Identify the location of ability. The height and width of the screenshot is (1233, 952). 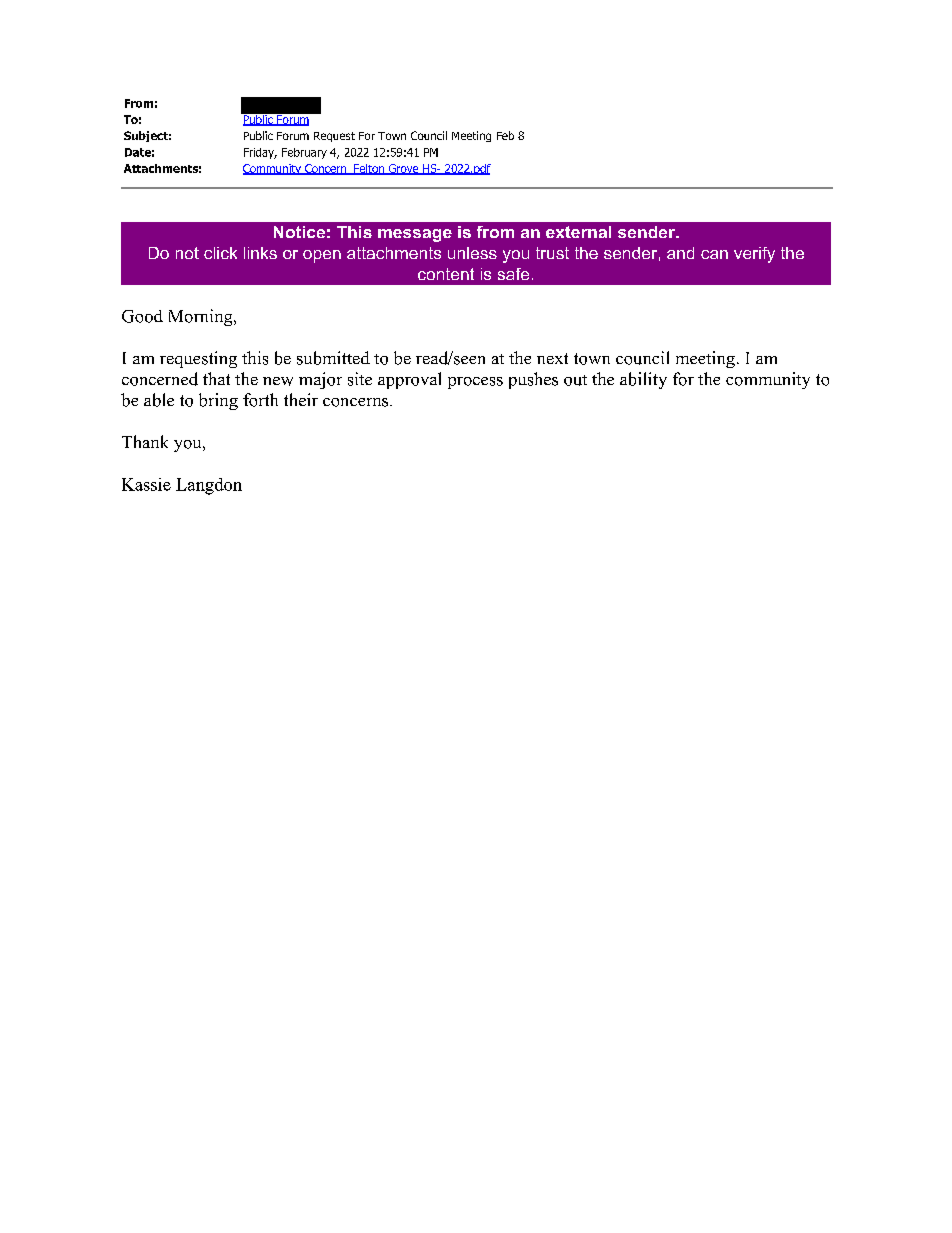
(643, 380).
